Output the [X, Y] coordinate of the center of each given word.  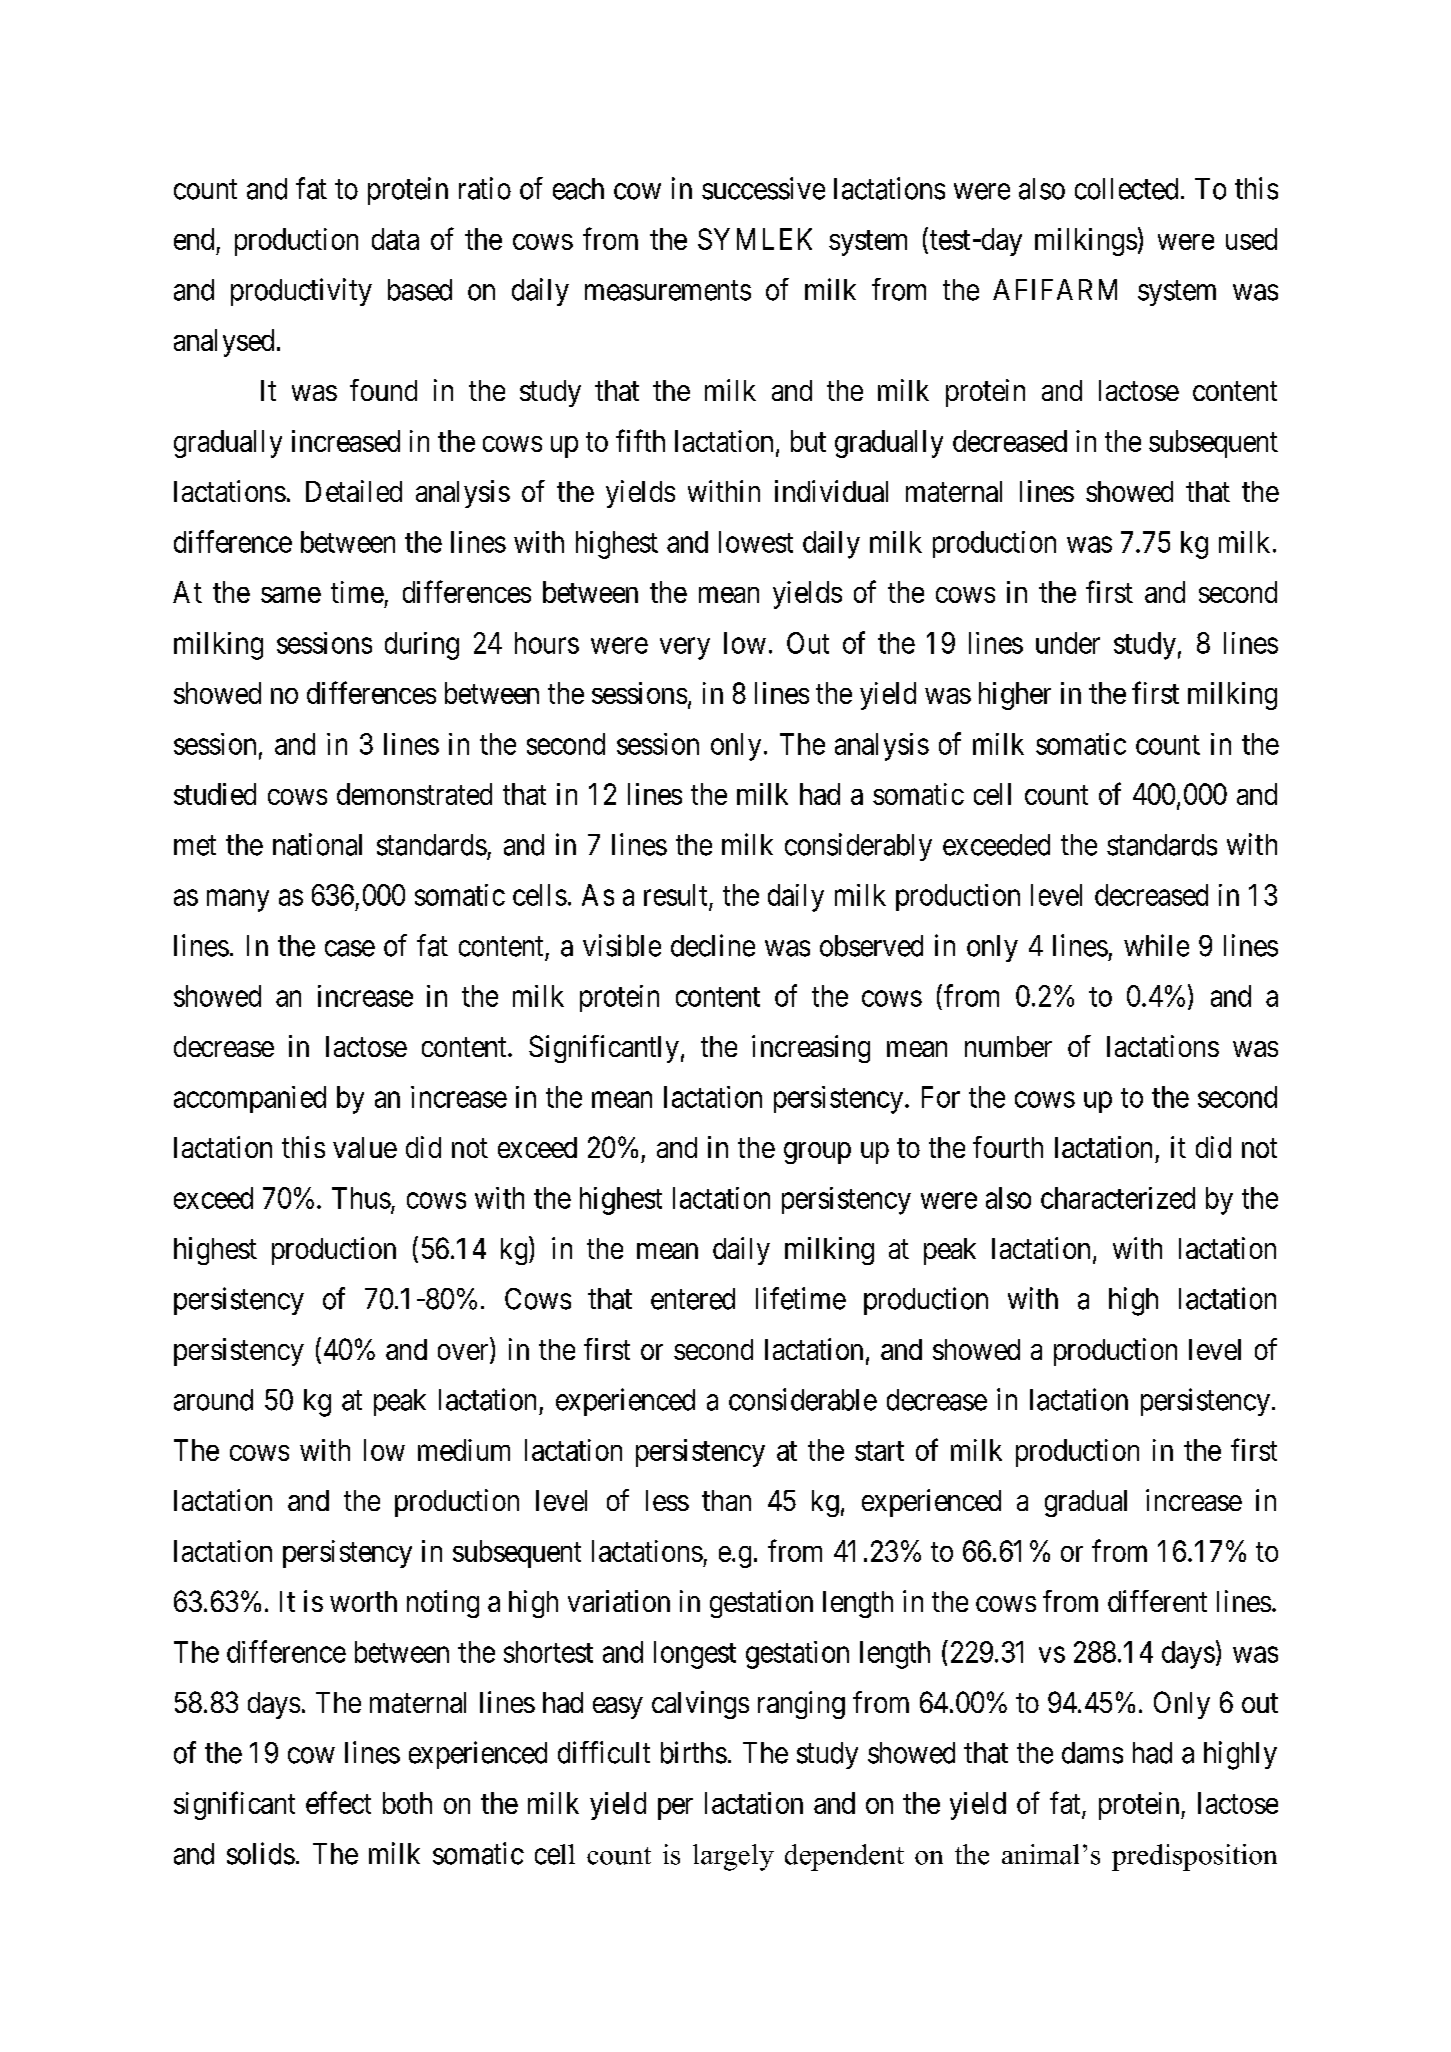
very [685, 649]
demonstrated [414, 794]
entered [693, 1299]
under [1068, 643]
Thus [361, 1198]
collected [1126, 189]
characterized [1118, 1198]
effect [338, 1802]
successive [763, 188]
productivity [301, 292]
